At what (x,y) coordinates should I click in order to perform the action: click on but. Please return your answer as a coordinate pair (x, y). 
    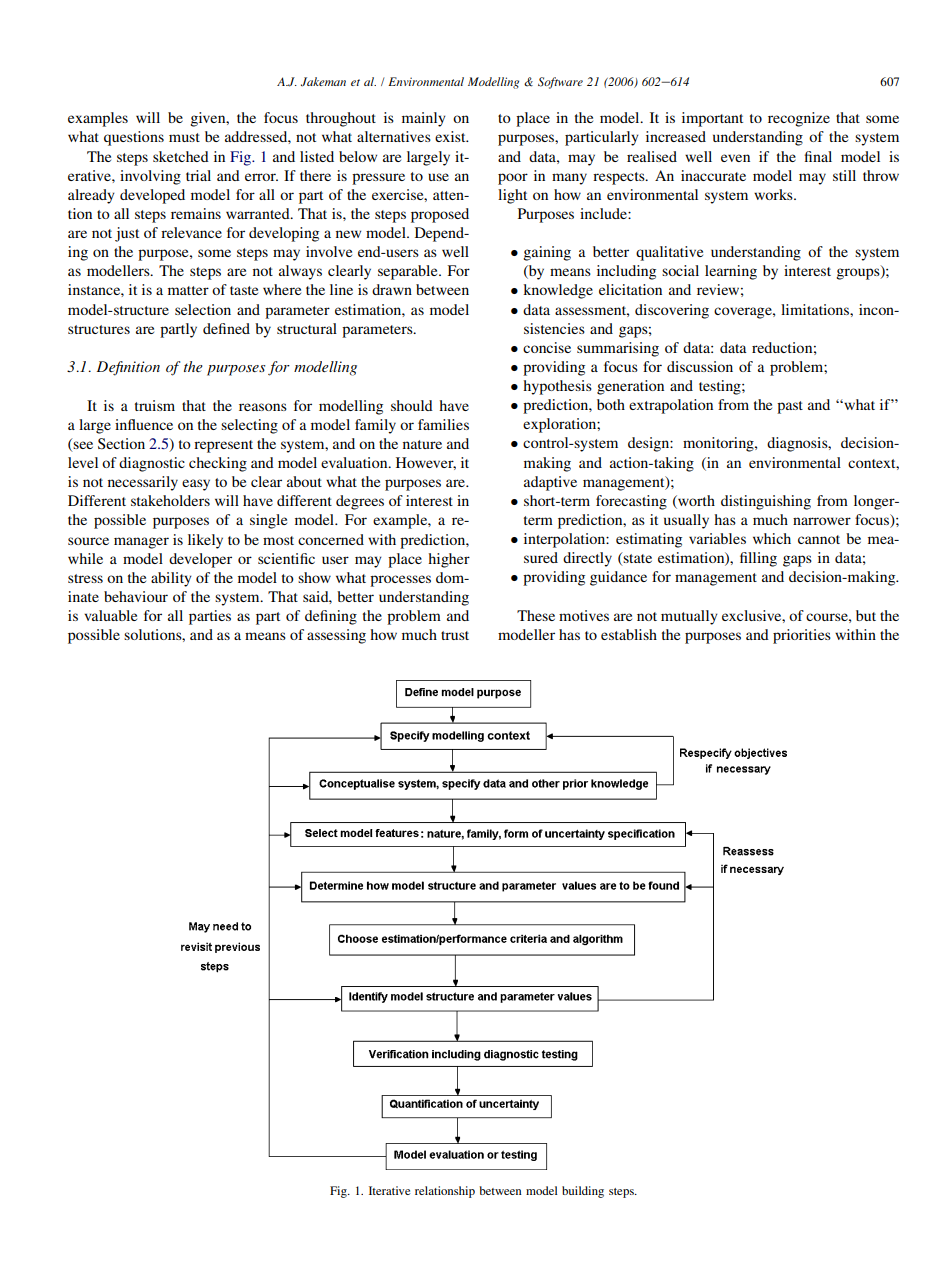
    Looking at the image, I should click on (866, 615).
